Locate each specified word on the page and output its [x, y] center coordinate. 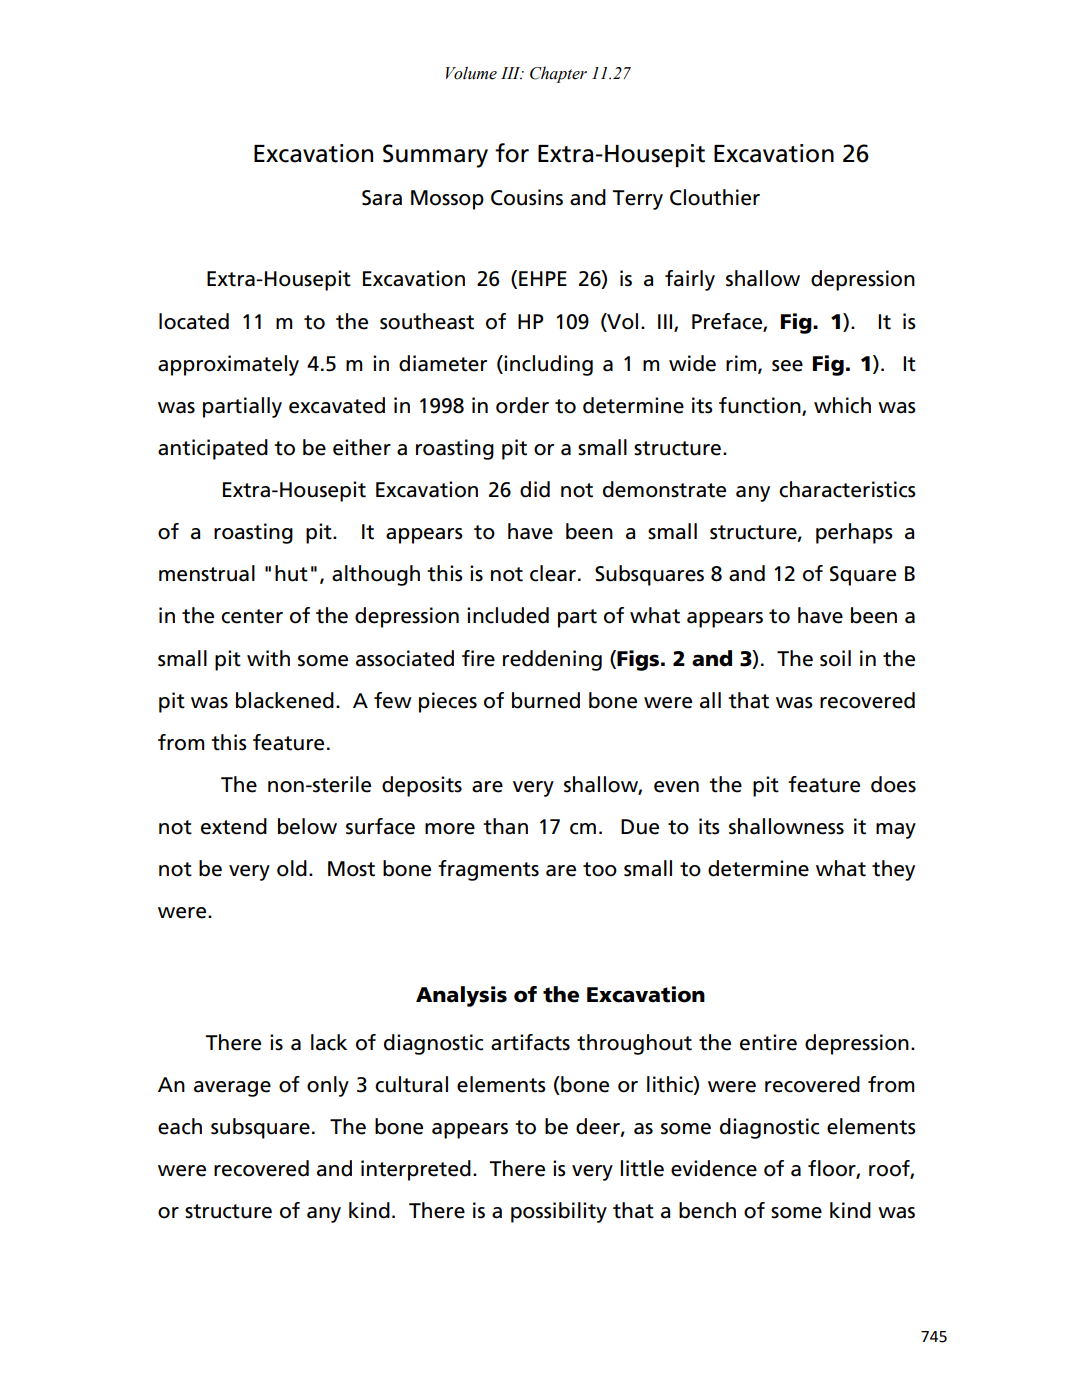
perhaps [854, 533]
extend [234, 826]
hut [291, 573]
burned [546, 700]
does [893, 784]
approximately [228, 365]
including [547, 365]
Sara [382, 198]
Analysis [461, 996]
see [787, 366]
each [180, 1126]
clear [553, 573]
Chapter [558, 74]
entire [768, 1042]
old [292, 868]
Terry [637, 200]
